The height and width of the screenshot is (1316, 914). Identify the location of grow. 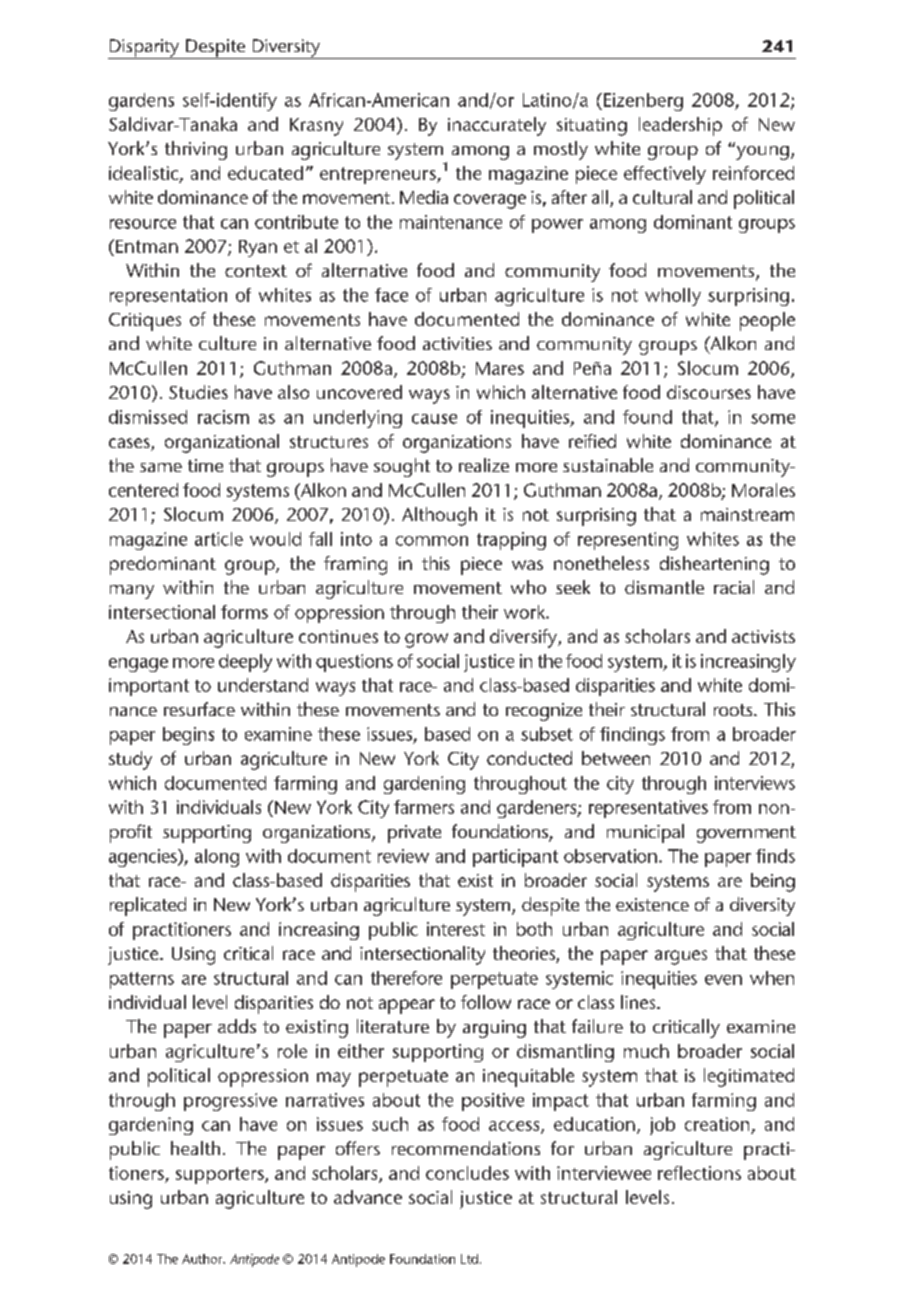
(426, 640).
